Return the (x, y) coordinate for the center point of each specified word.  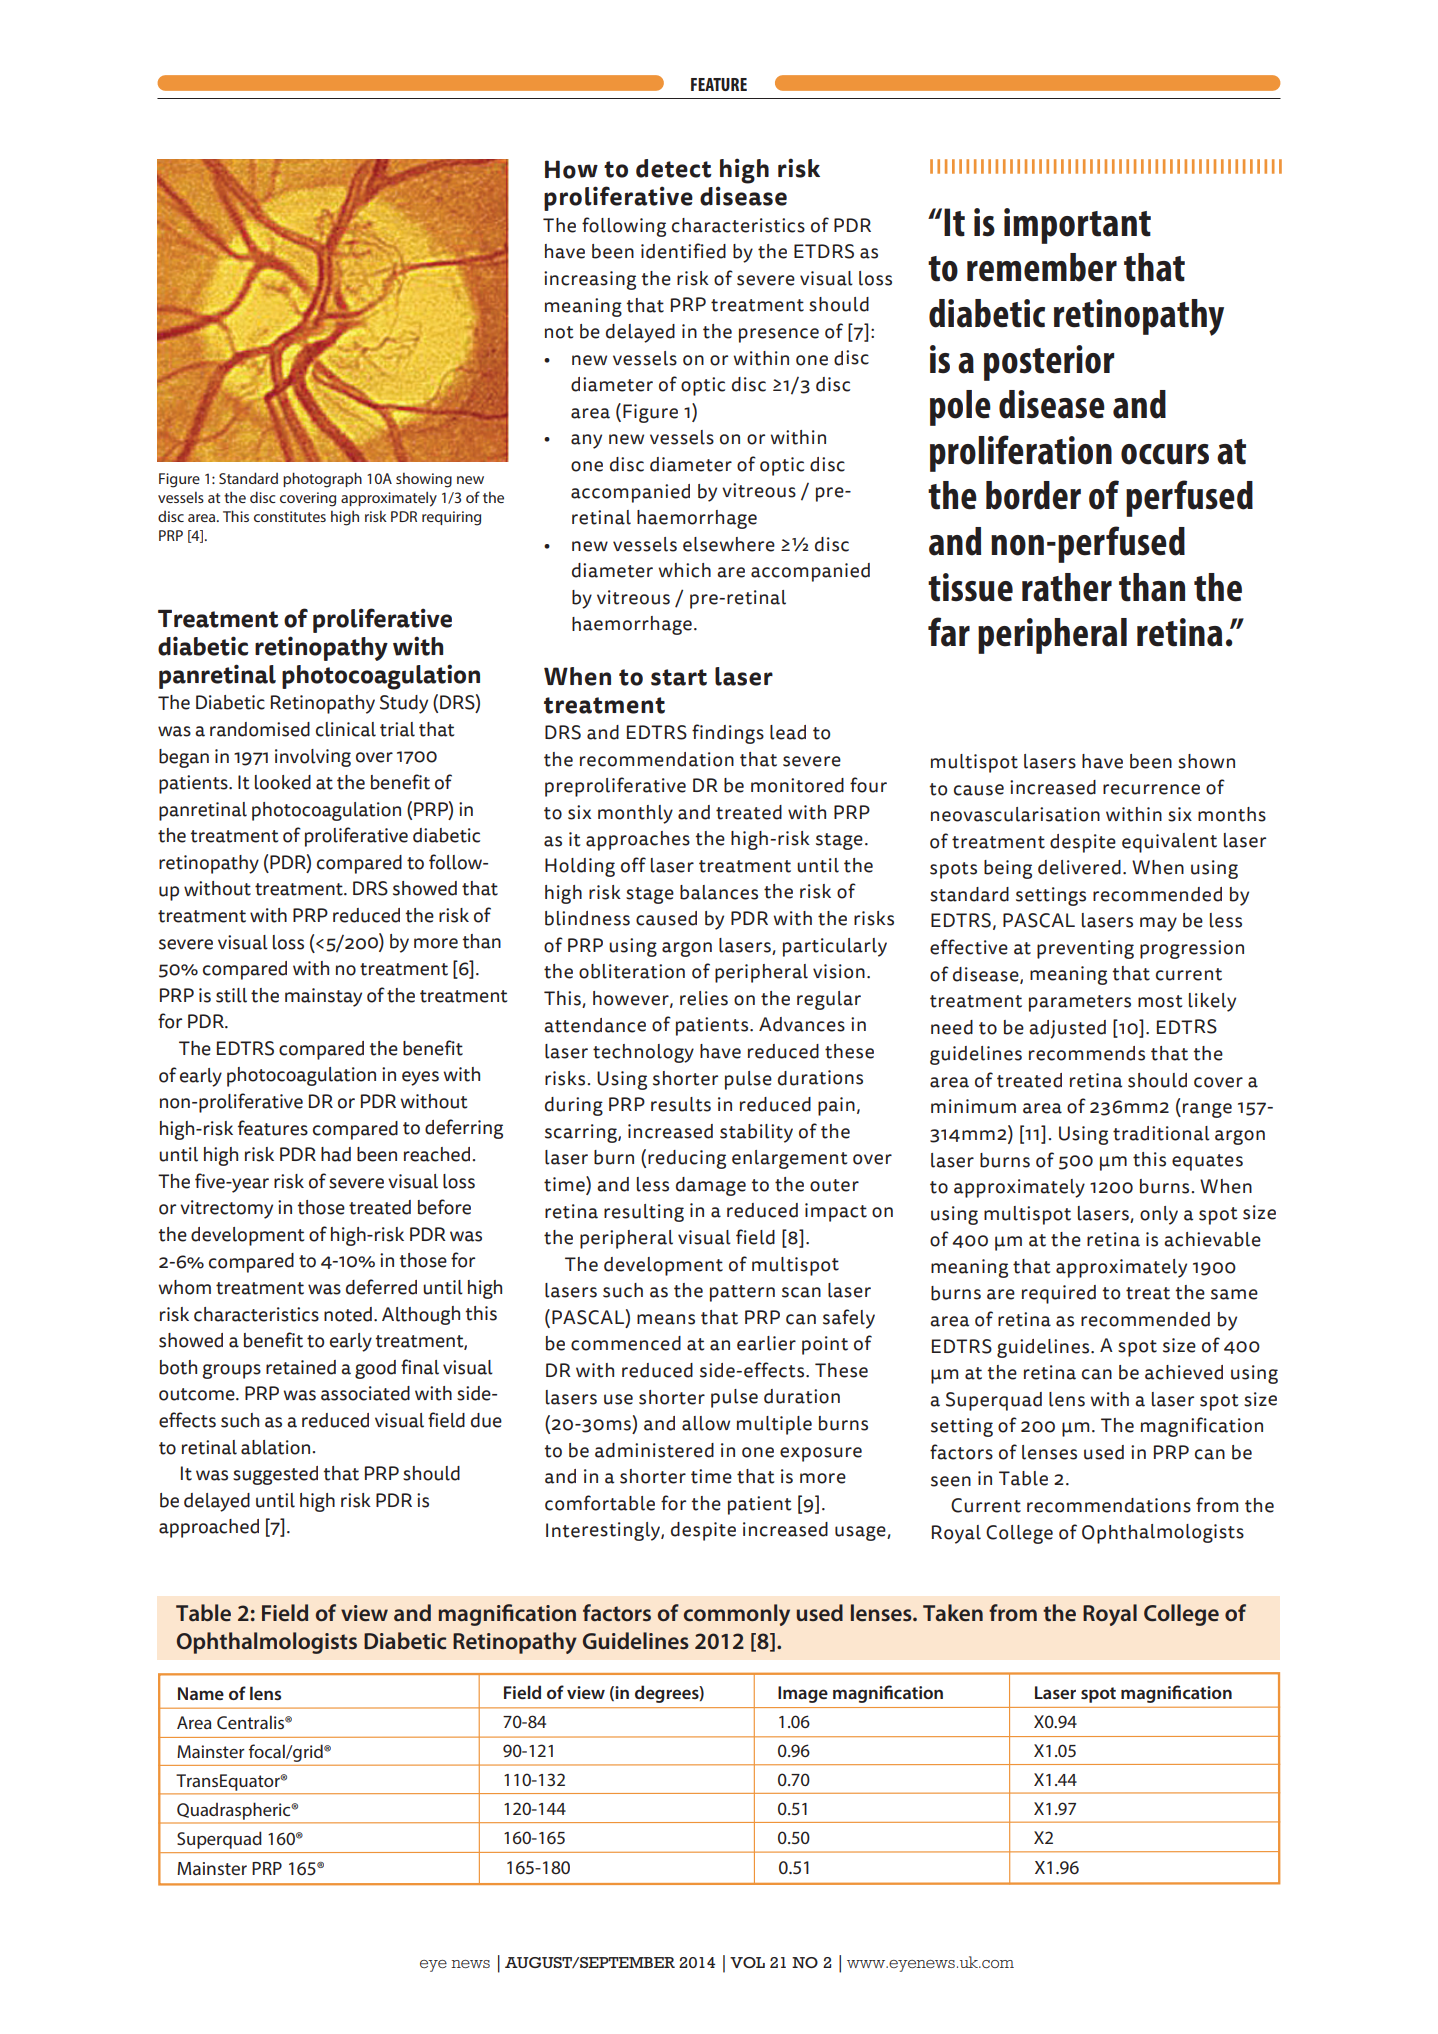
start (679, 677)
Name (201, 1693)
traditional (1161, 1133)
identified (683, 251)
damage (711, 1186)
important (1077, 226)
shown (1206, 761)
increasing (590, 280)
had (336, 1154)
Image (803, 1694)
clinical (346, 729)
